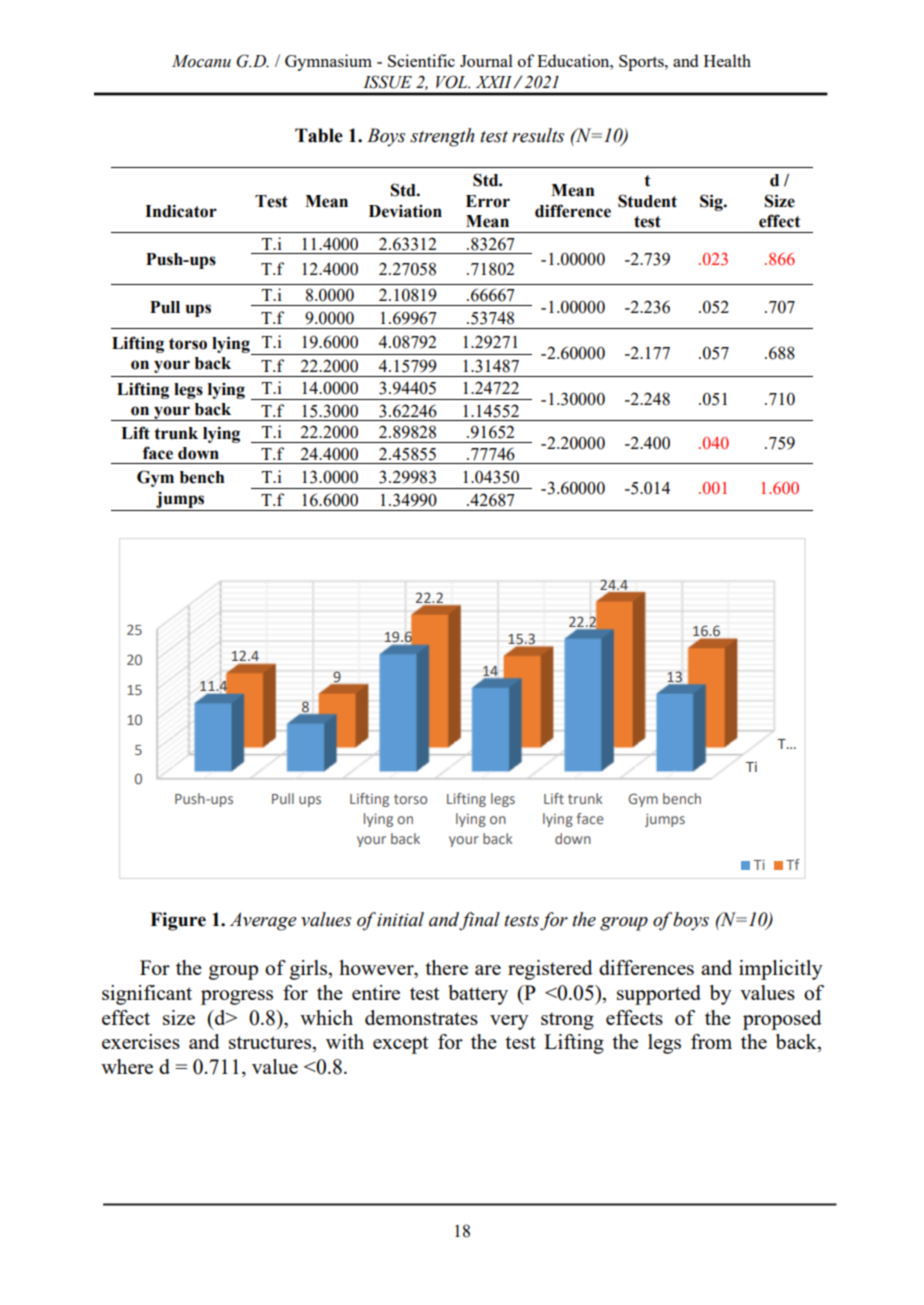 This screenshot has height=1305, width=924. Describe the element at coordinates (453, 82) in the screenshot. I see `VOL` at that location.
